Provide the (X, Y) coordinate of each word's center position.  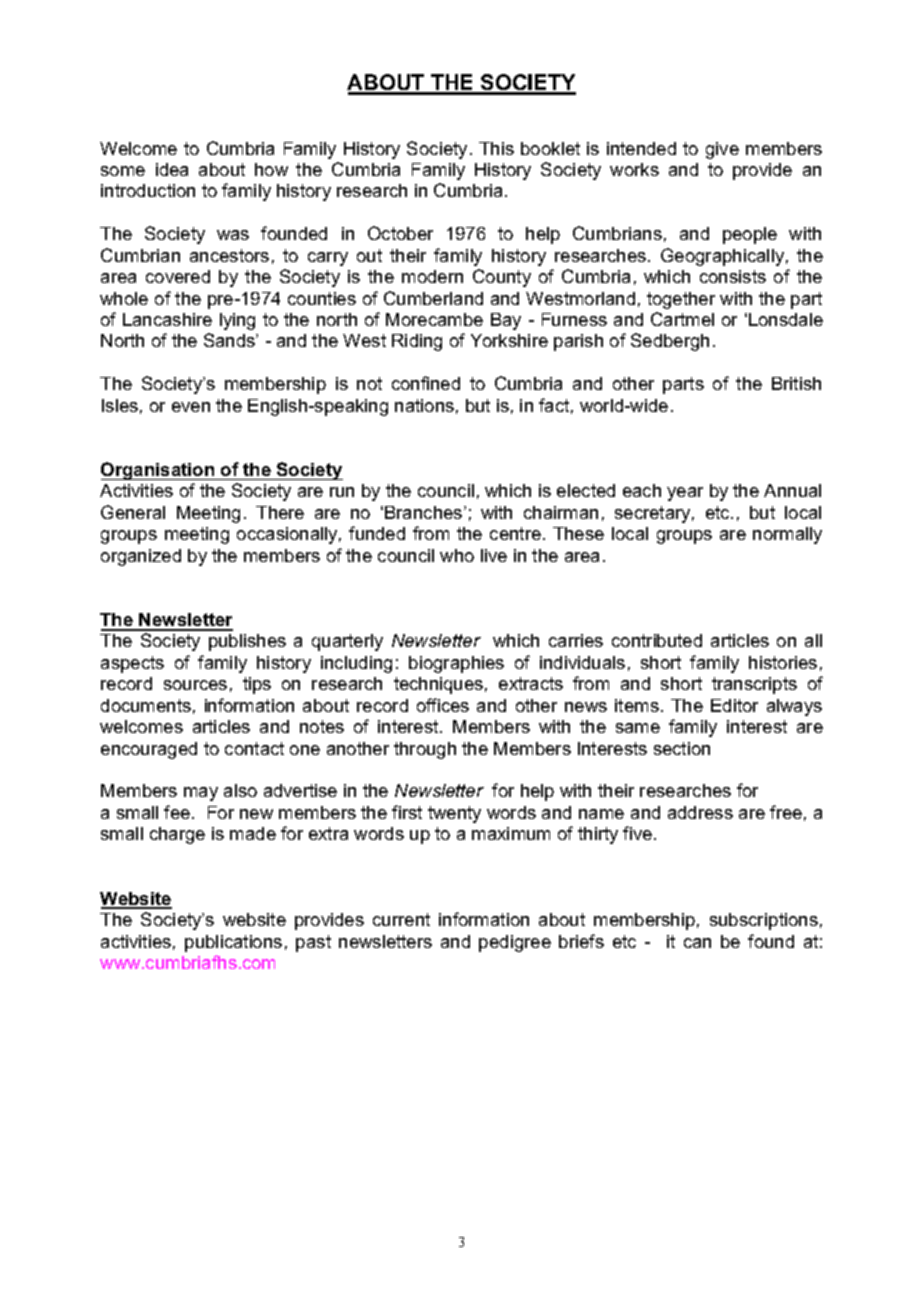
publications (233, 943)
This (496, 148)
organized (141, 557)
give (722, 150)
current (401, 919)
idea (172, 169)
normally (787, 535)
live (494, 555)
